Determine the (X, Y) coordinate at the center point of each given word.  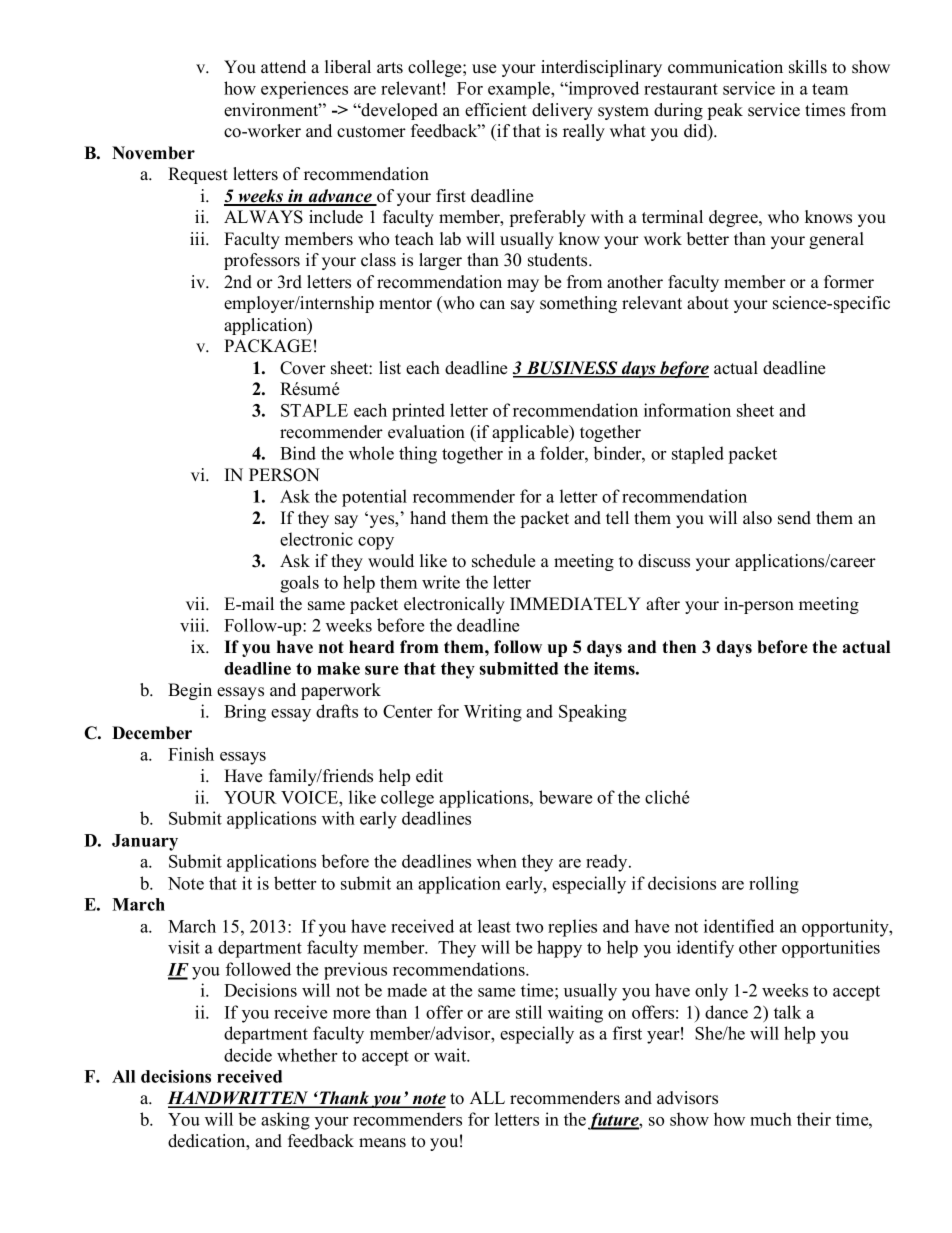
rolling (774, 885)
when (497, 861)
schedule (503, 561)
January (145, 842)
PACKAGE (268, 346)
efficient (496, 110)
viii (193, 625)
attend (283, 67)
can (492, 305)
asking (285, 1121)
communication (725, 67)
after (663, 604)
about (708, 303)
